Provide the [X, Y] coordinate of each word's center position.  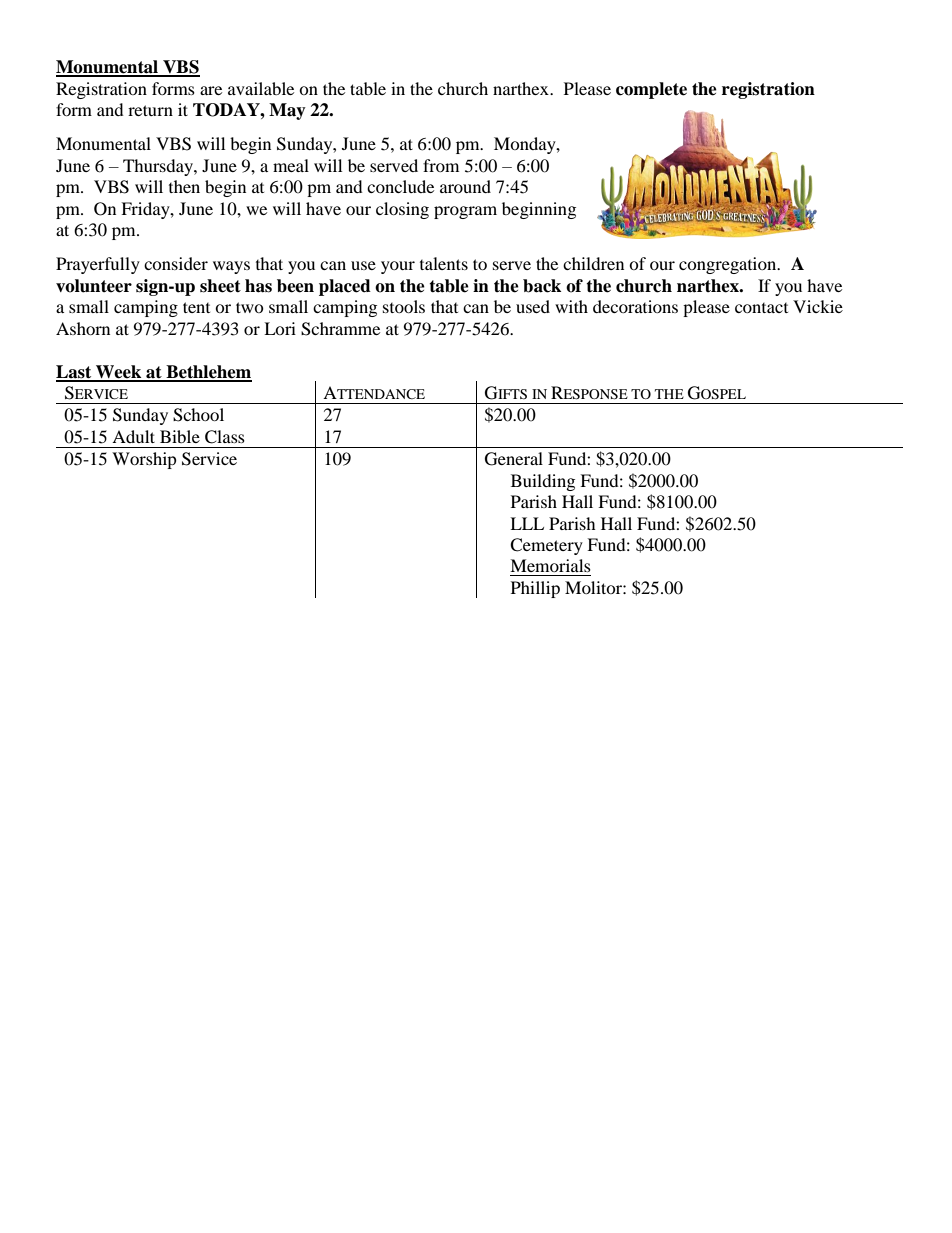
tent [196, 307]
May [287, 111]
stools [404, 306]
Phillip [535, 589]
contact [761, 308]
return [150, 110]
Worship [144, 460]
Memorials [550, 565]
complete [651, 90]
